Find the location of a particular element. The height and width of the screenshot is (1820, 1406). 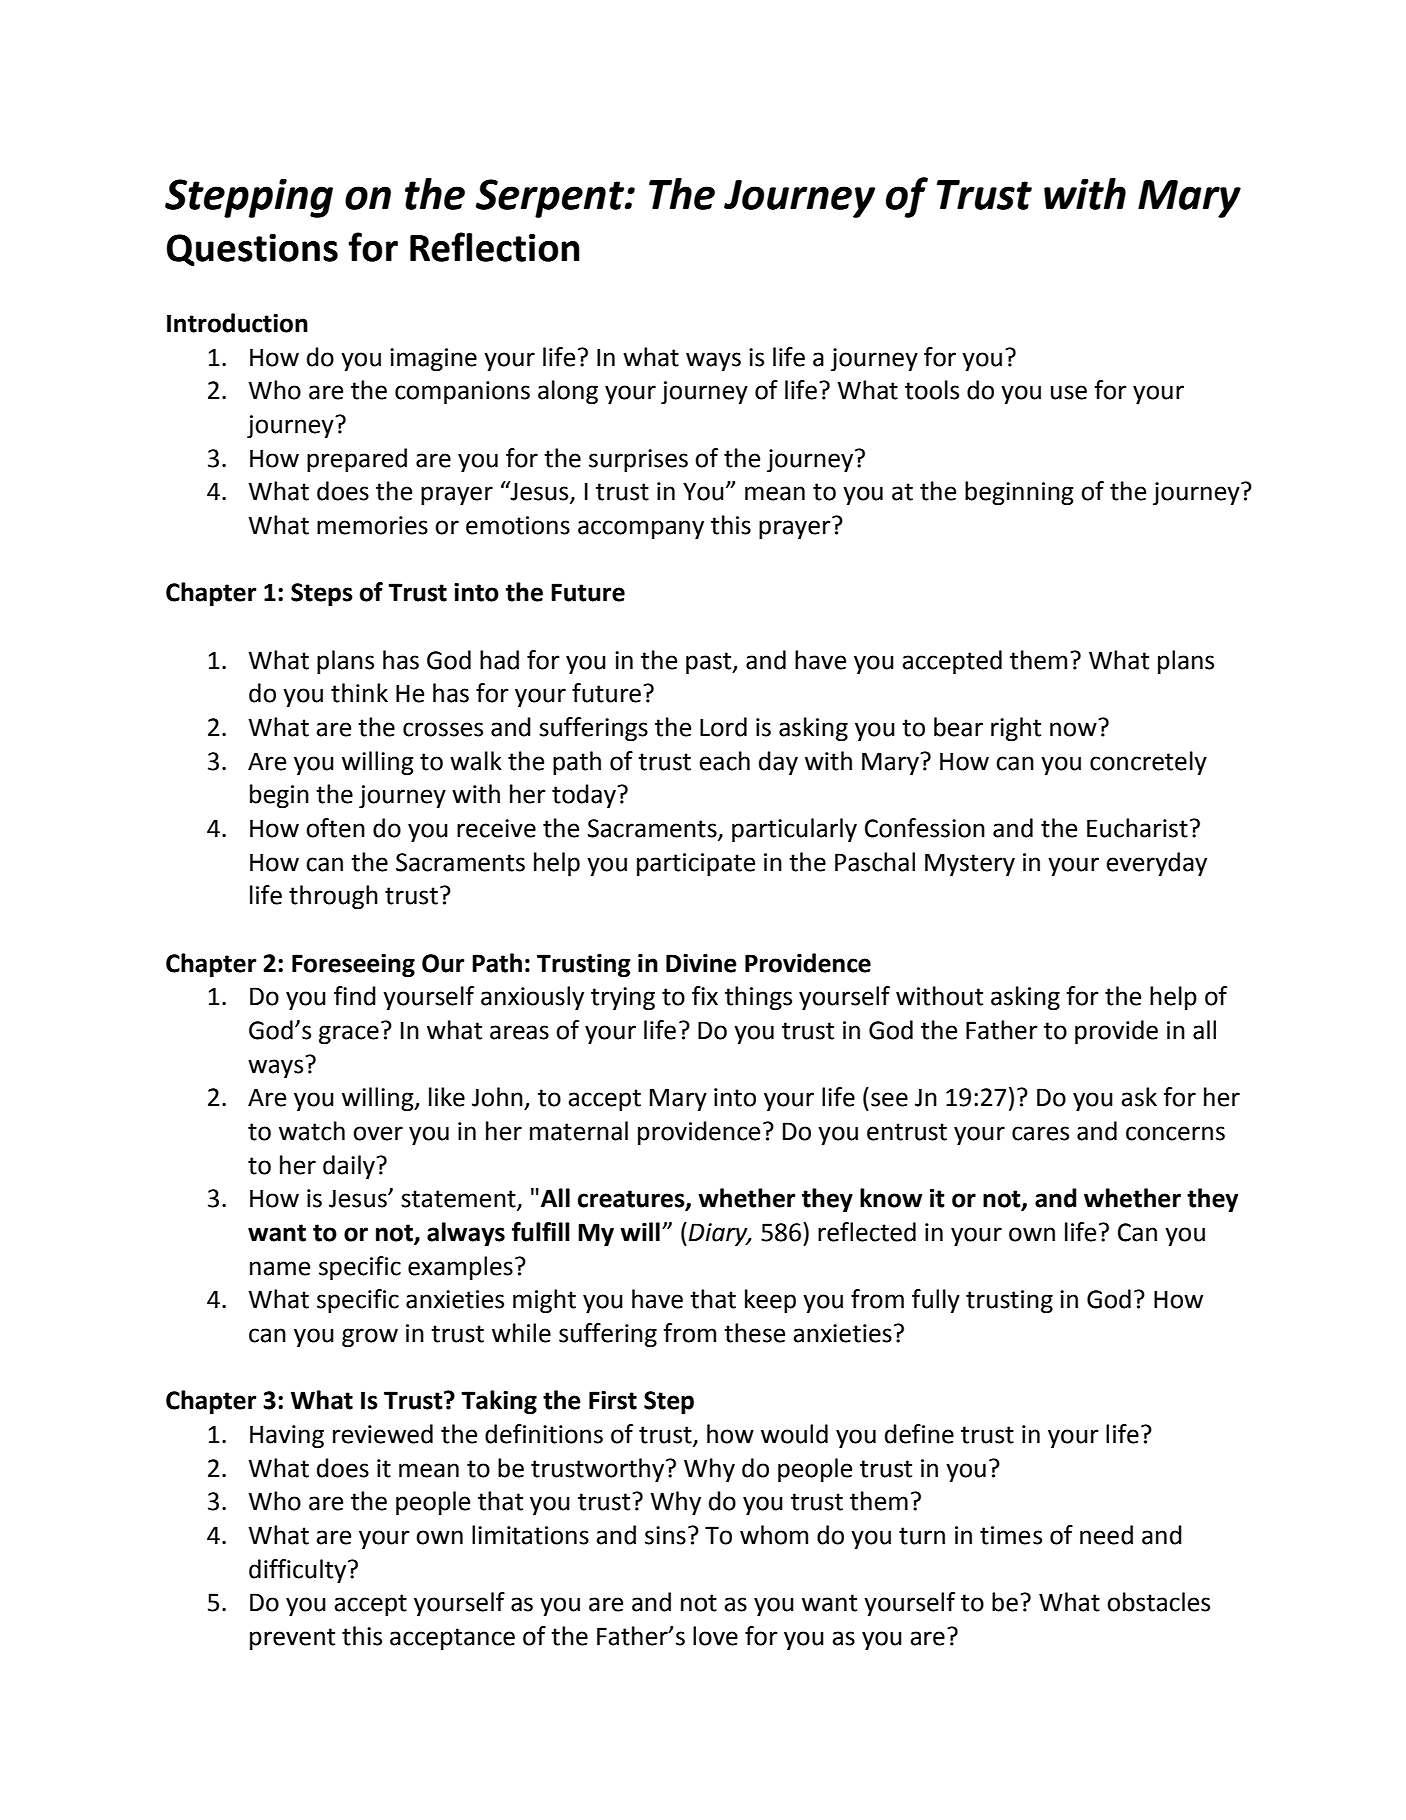

Mystery is located at coordinates (970, 864).
